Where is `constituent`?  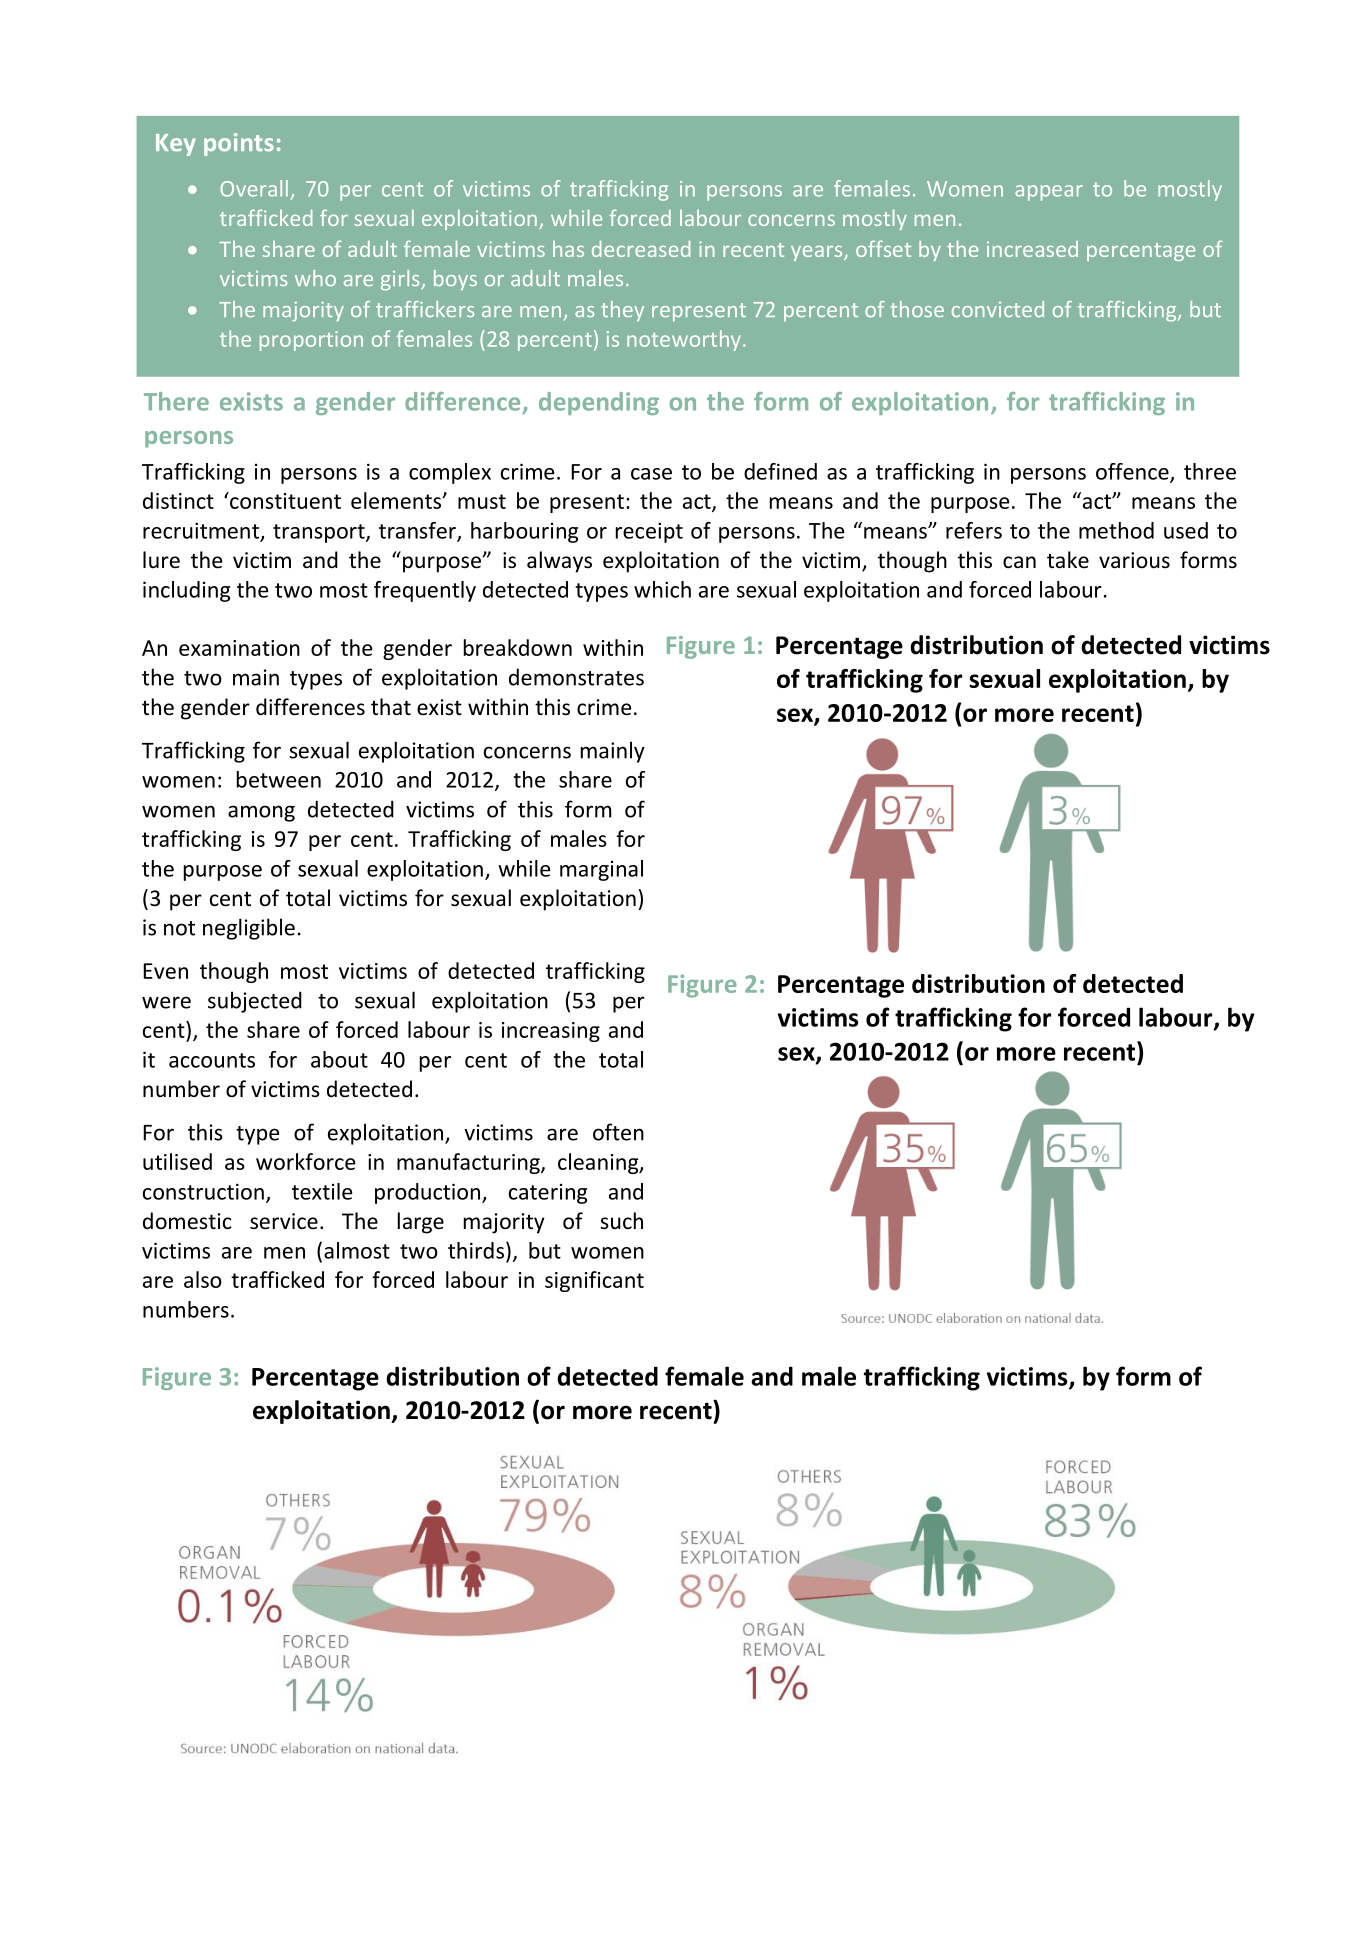 constituent is located at coordinates (284, 500).
